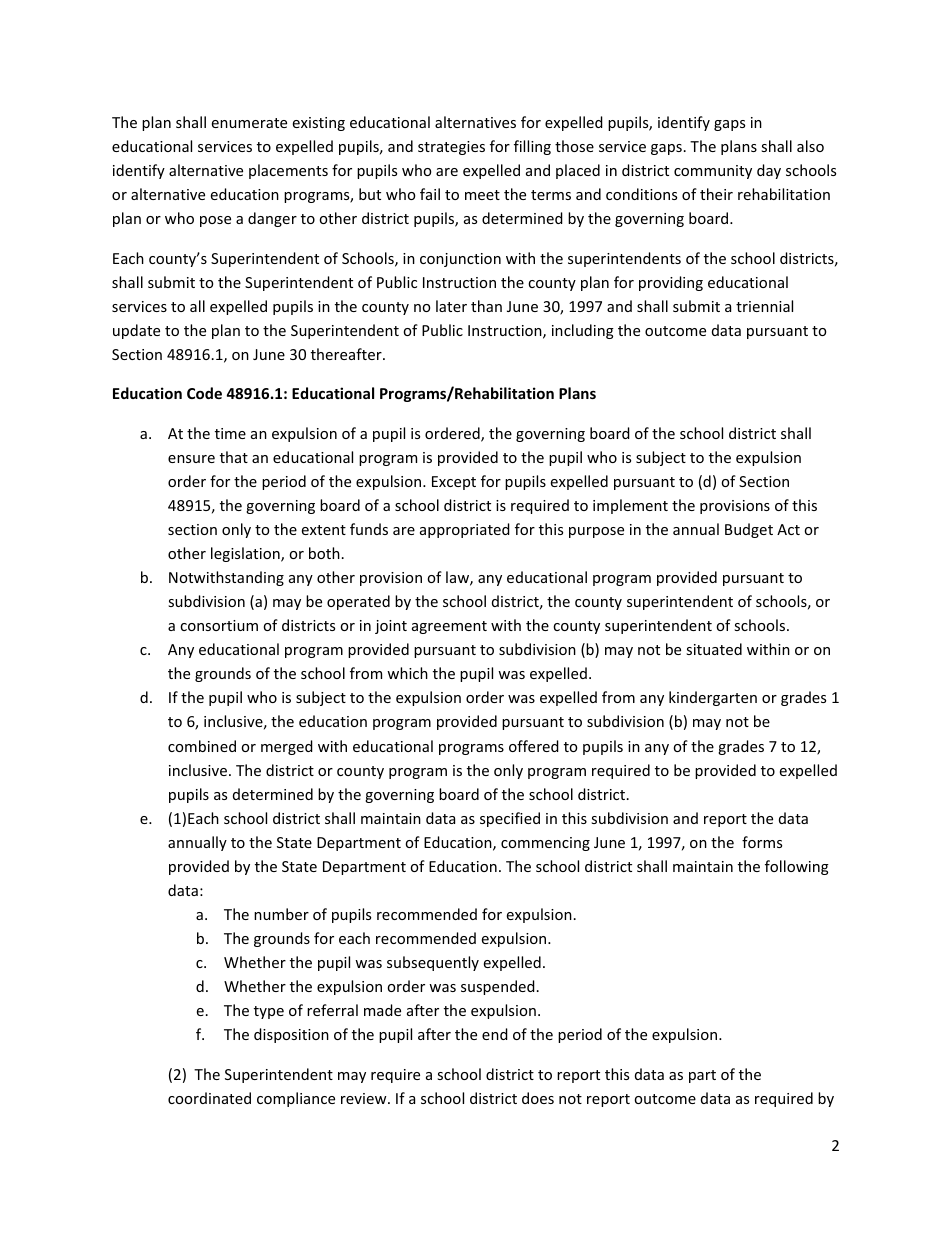  I want to click on consortium, so click(219, 625).
